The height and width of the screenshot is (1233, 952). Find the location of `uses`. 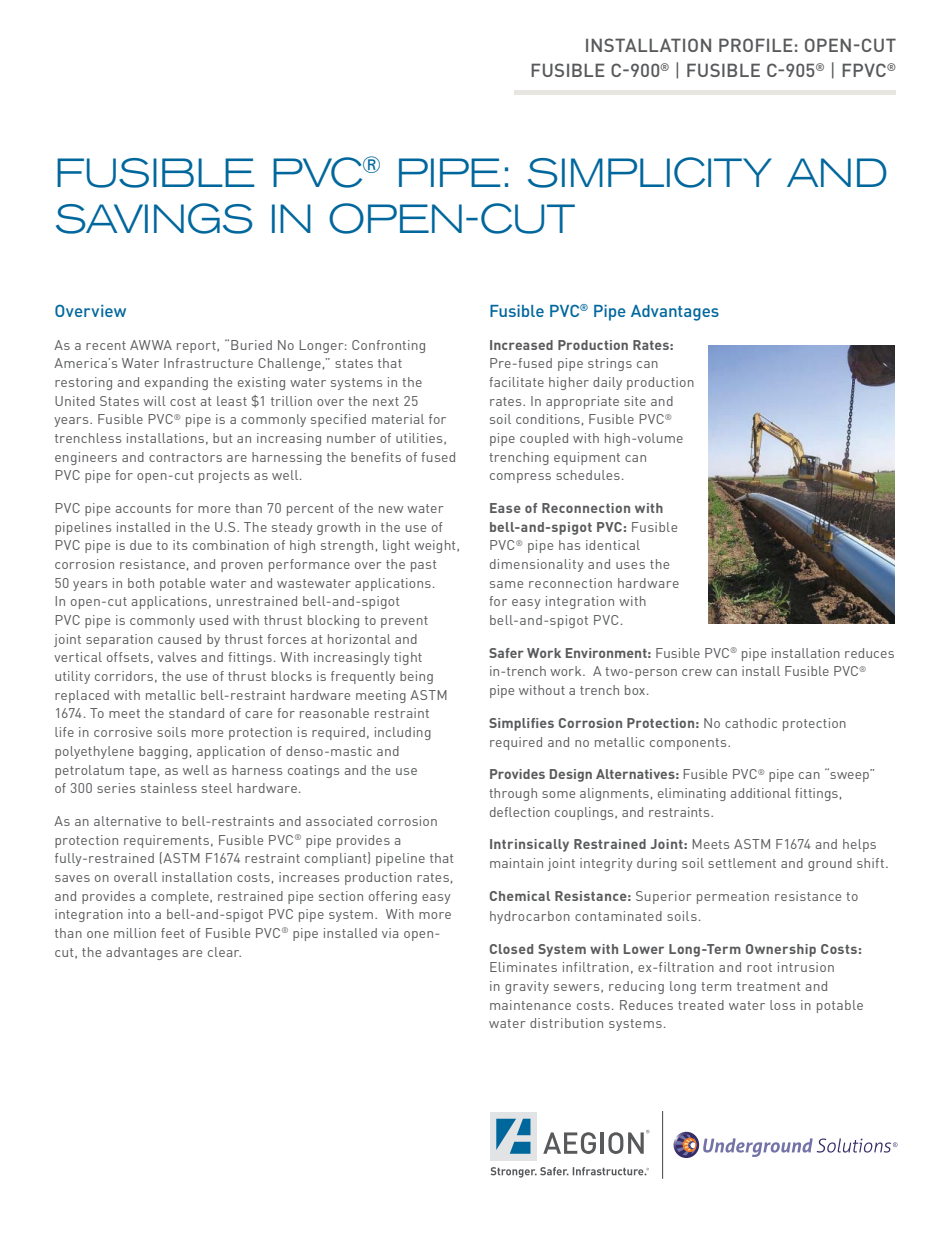

uses is located at coordinates (630, 565).
